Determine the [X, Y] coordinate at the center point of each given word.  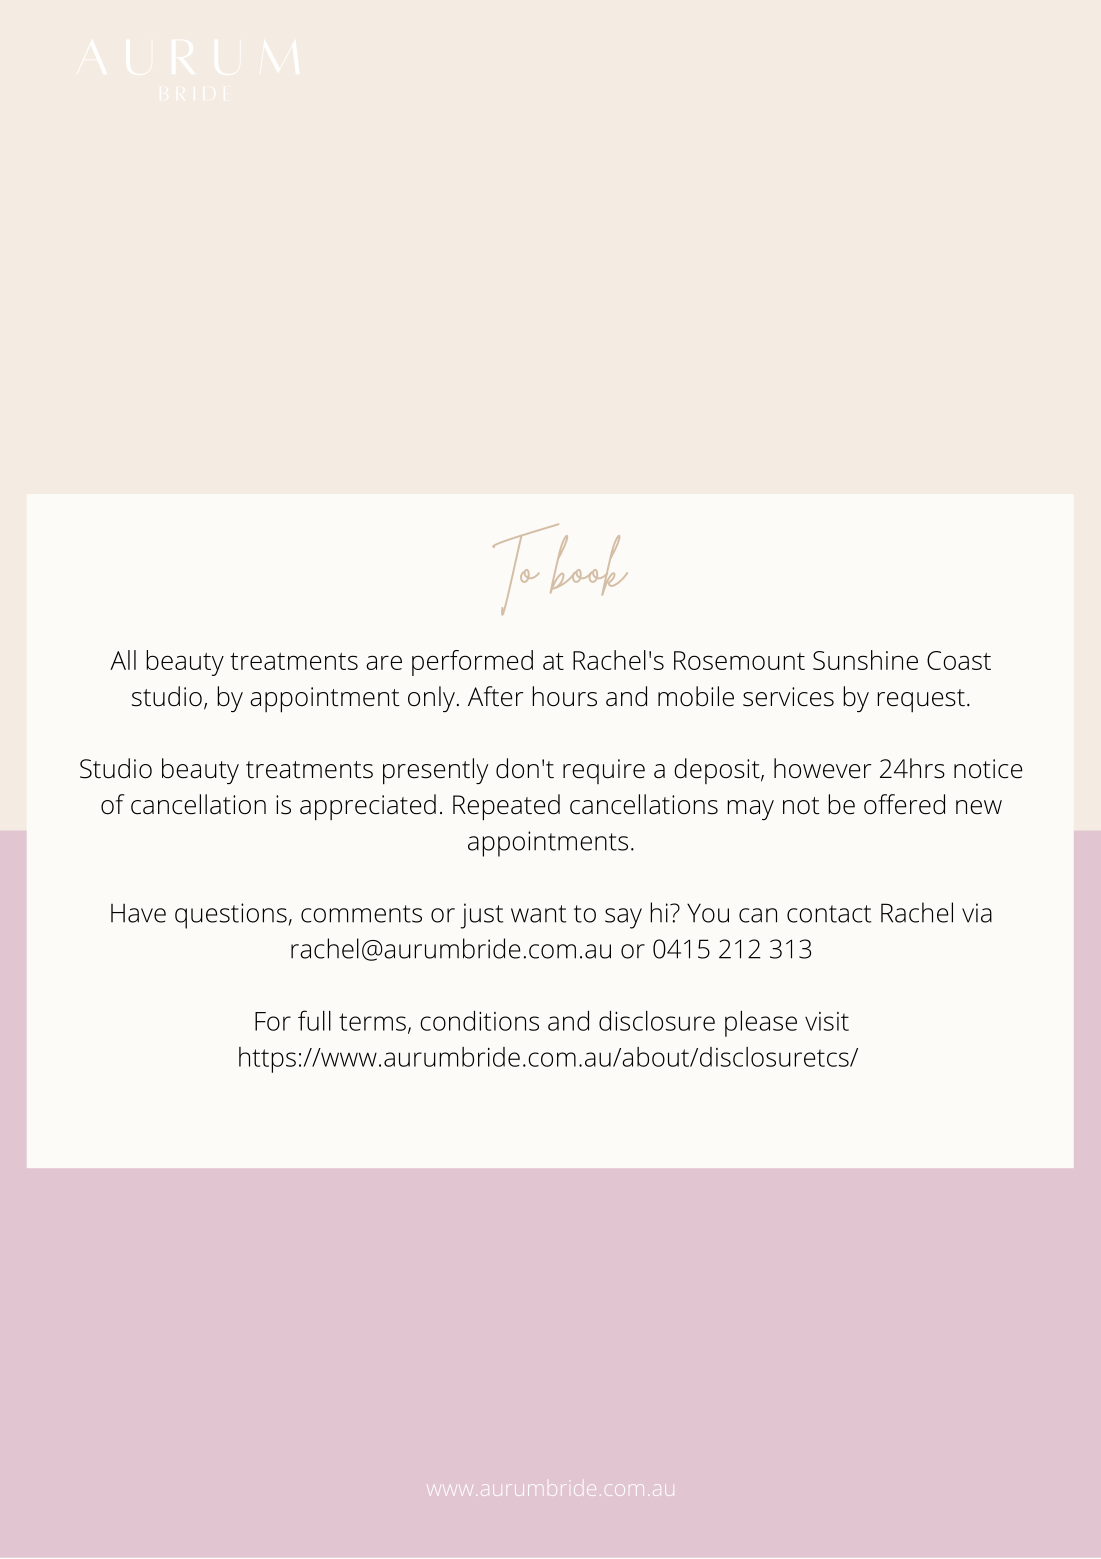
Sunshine [865, 660]
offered [904, 804]
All [123, 660]
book [589, 565]
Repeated [506, 807]
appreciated [368, 807]
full [314, 1020]
